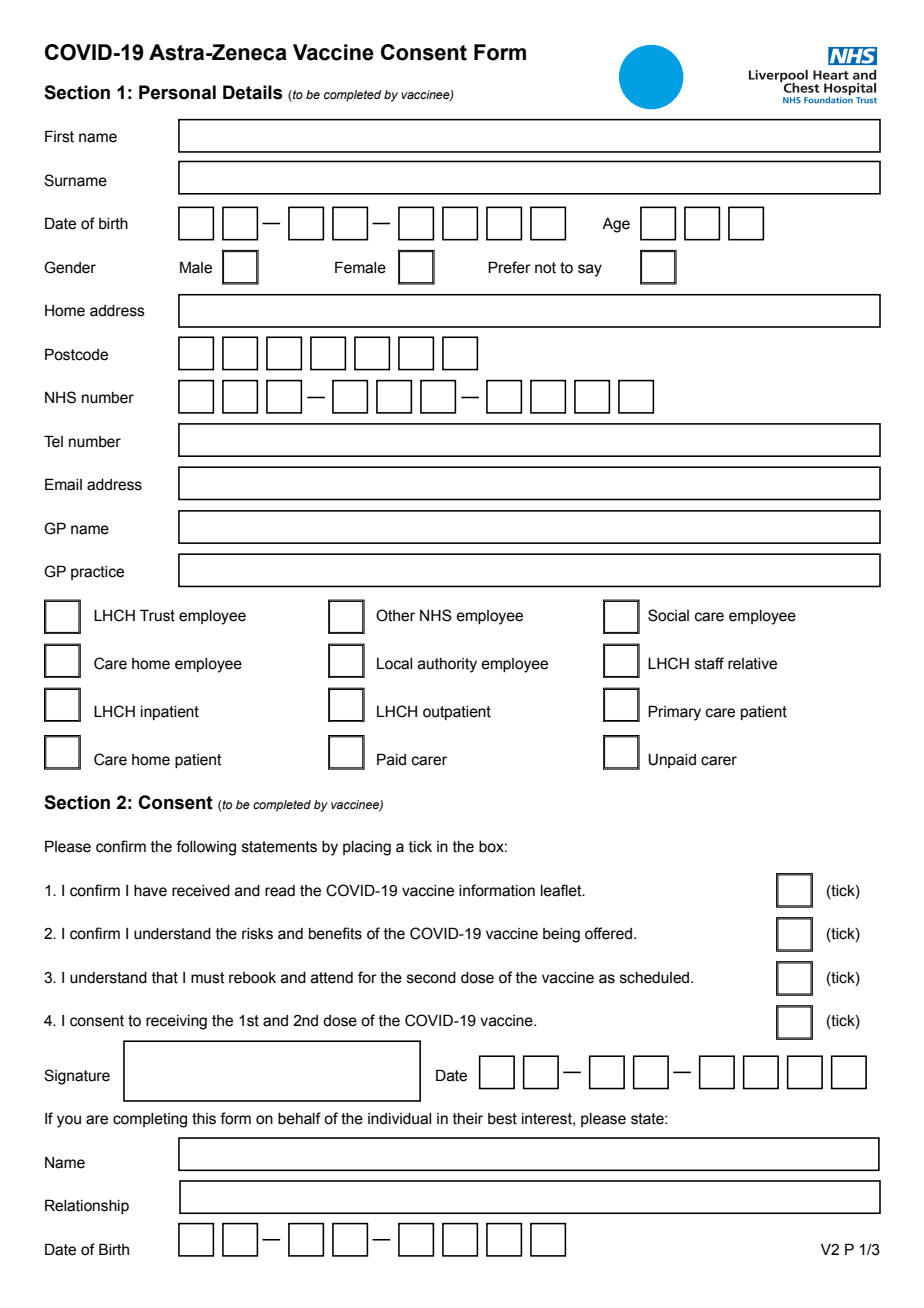 The height and width of the document is (1308, 924). Describe the element at coordinates (157, 615) in the document. I see `Trust` at that location.
